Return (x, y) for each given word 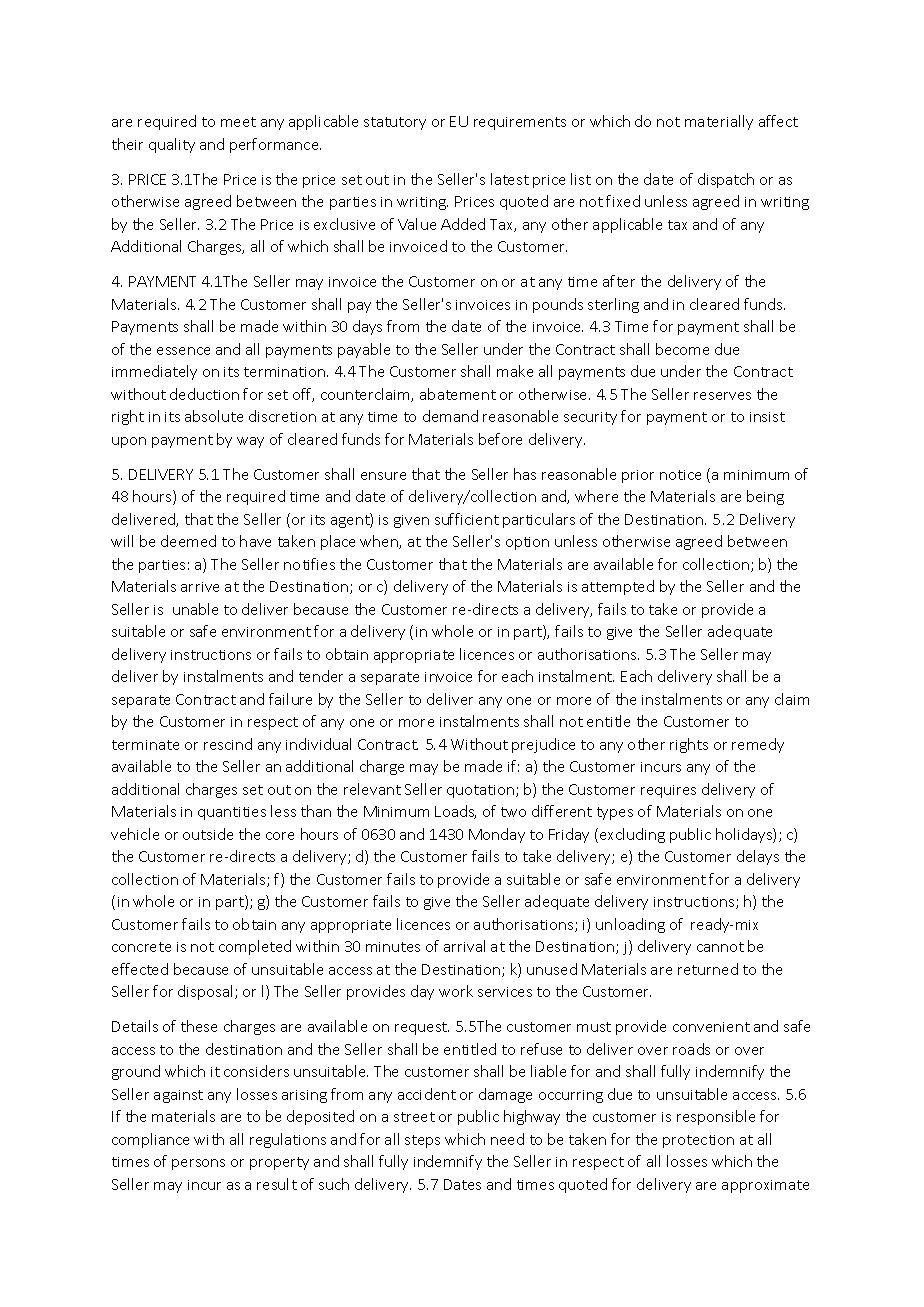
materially (719, 122)
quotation (482, 791)
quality (172, 145)
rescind (228, 744)
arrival (464, 946)
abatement (458, 394)
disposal (207, 992)
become (682, 349)
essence (183, 351)
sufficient (467, 519)
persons (198, 1164)
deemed (188, 541)
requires (668, 791)
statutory (395, 123)
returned (708, 969)
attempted (618, 587)
